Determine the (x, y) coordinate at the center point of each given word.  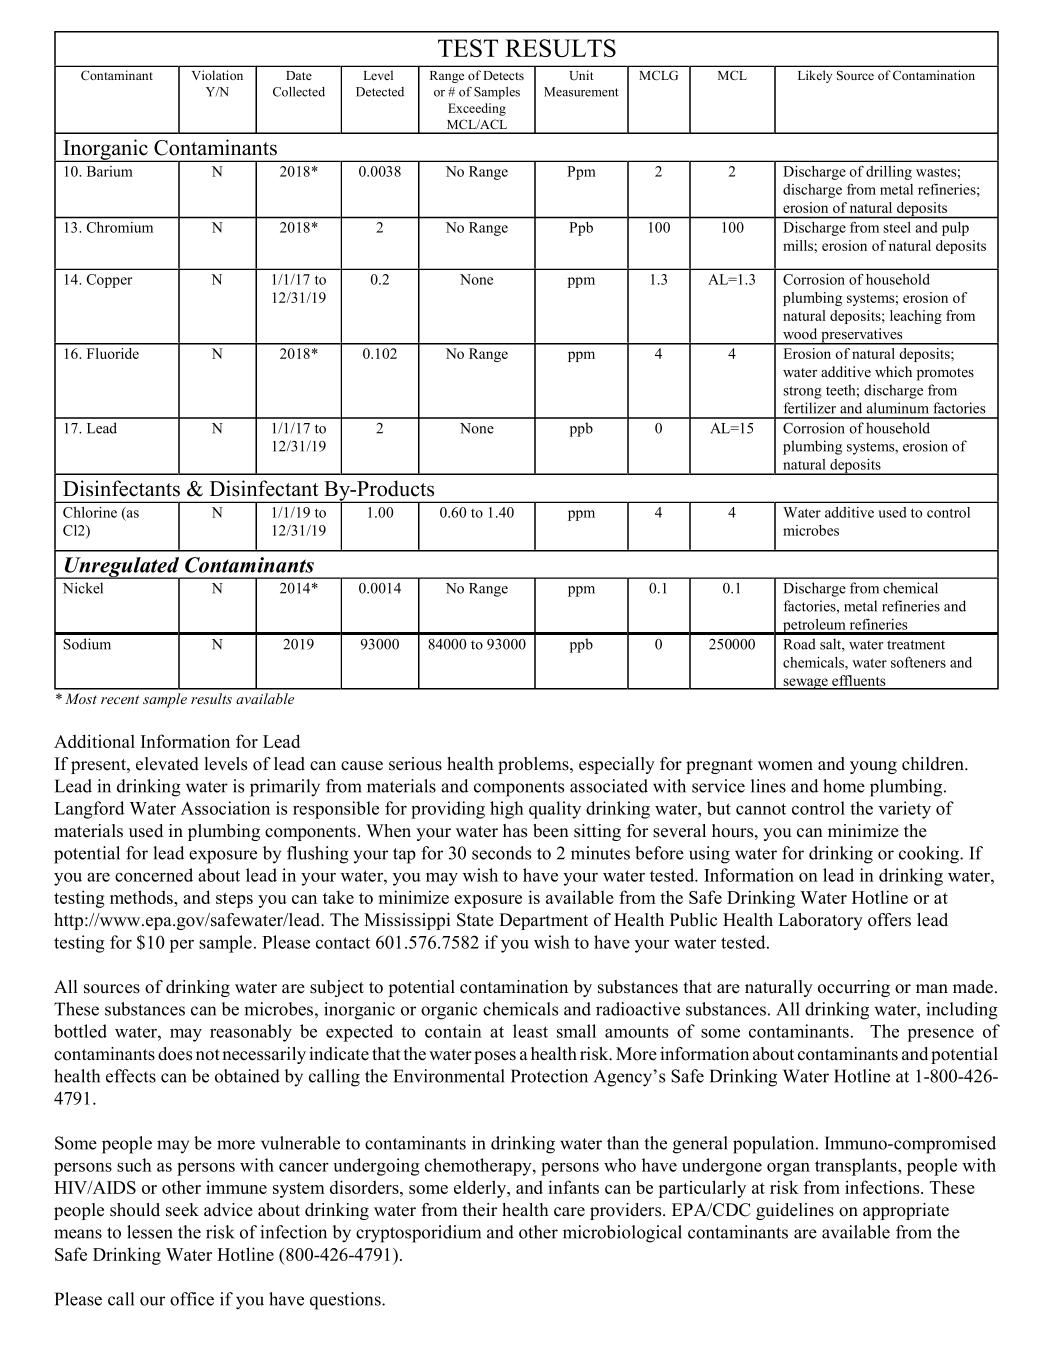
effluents (859, 682)
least (530, 1031)
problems (534, 765)
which (893, 371)
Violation (217, 75)
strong (802, 392)
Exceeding (477, 109)
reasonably (251, 1033)
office (192, 1299)
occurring (854, 988)
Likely (815, 76)
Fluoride (113, 353)
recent (120, 699)
